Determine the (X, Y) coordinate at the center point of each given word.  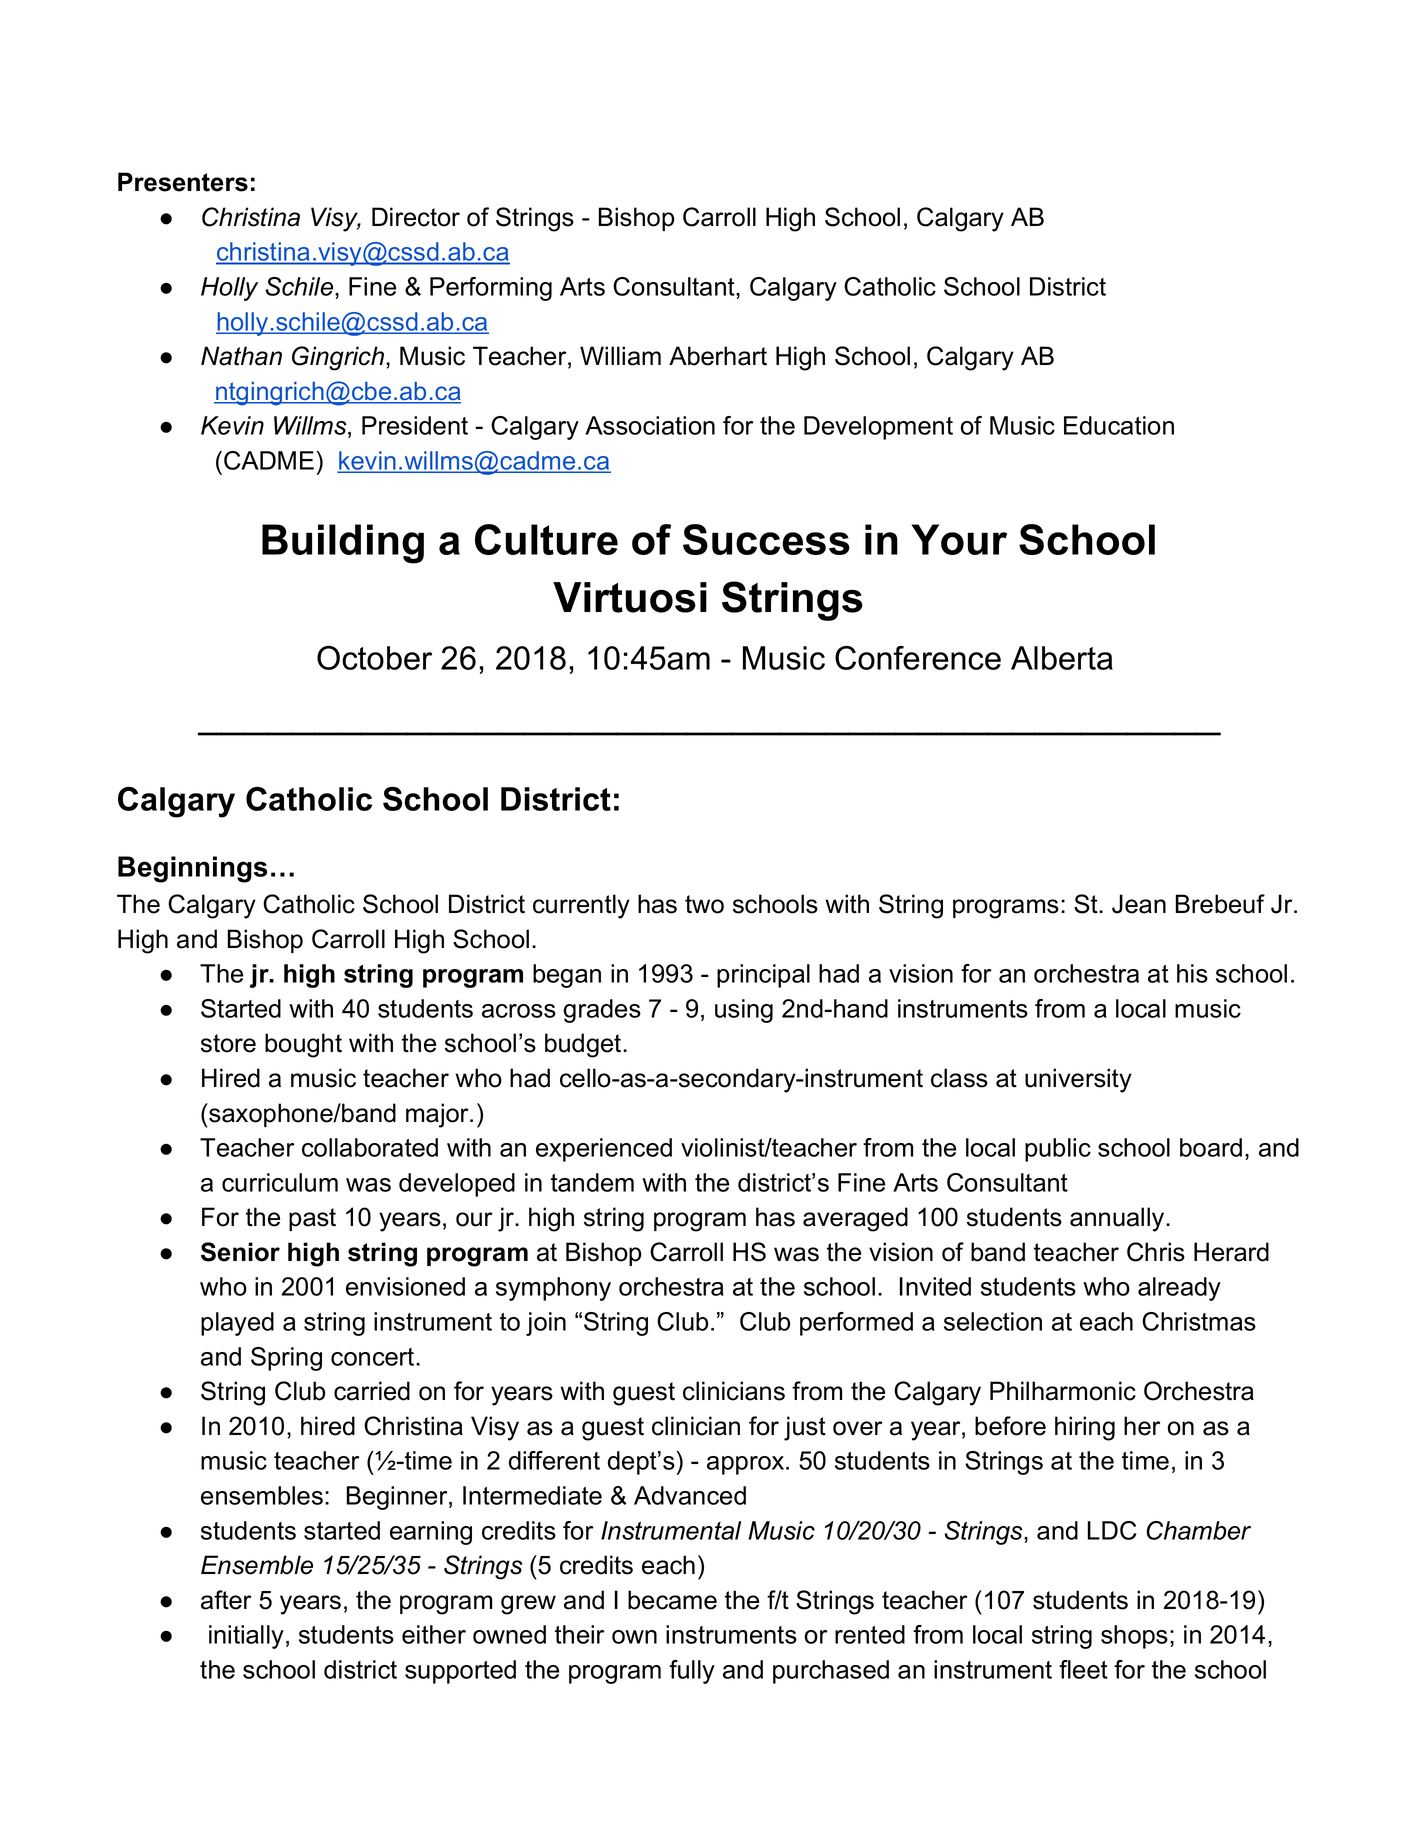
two (704, 904)
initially (246, 1637)
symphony (553, 1289)
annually (1118, 1219)
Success (766, 539)
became (672, 1600)
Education (1119, 425)
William (620, 356)
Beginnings (192, 869)
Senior (240, 1252)
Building (343, 544)
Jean (1139, 904)
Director (416, 217)
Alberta (1062, 658)
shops (1134, 1637)
